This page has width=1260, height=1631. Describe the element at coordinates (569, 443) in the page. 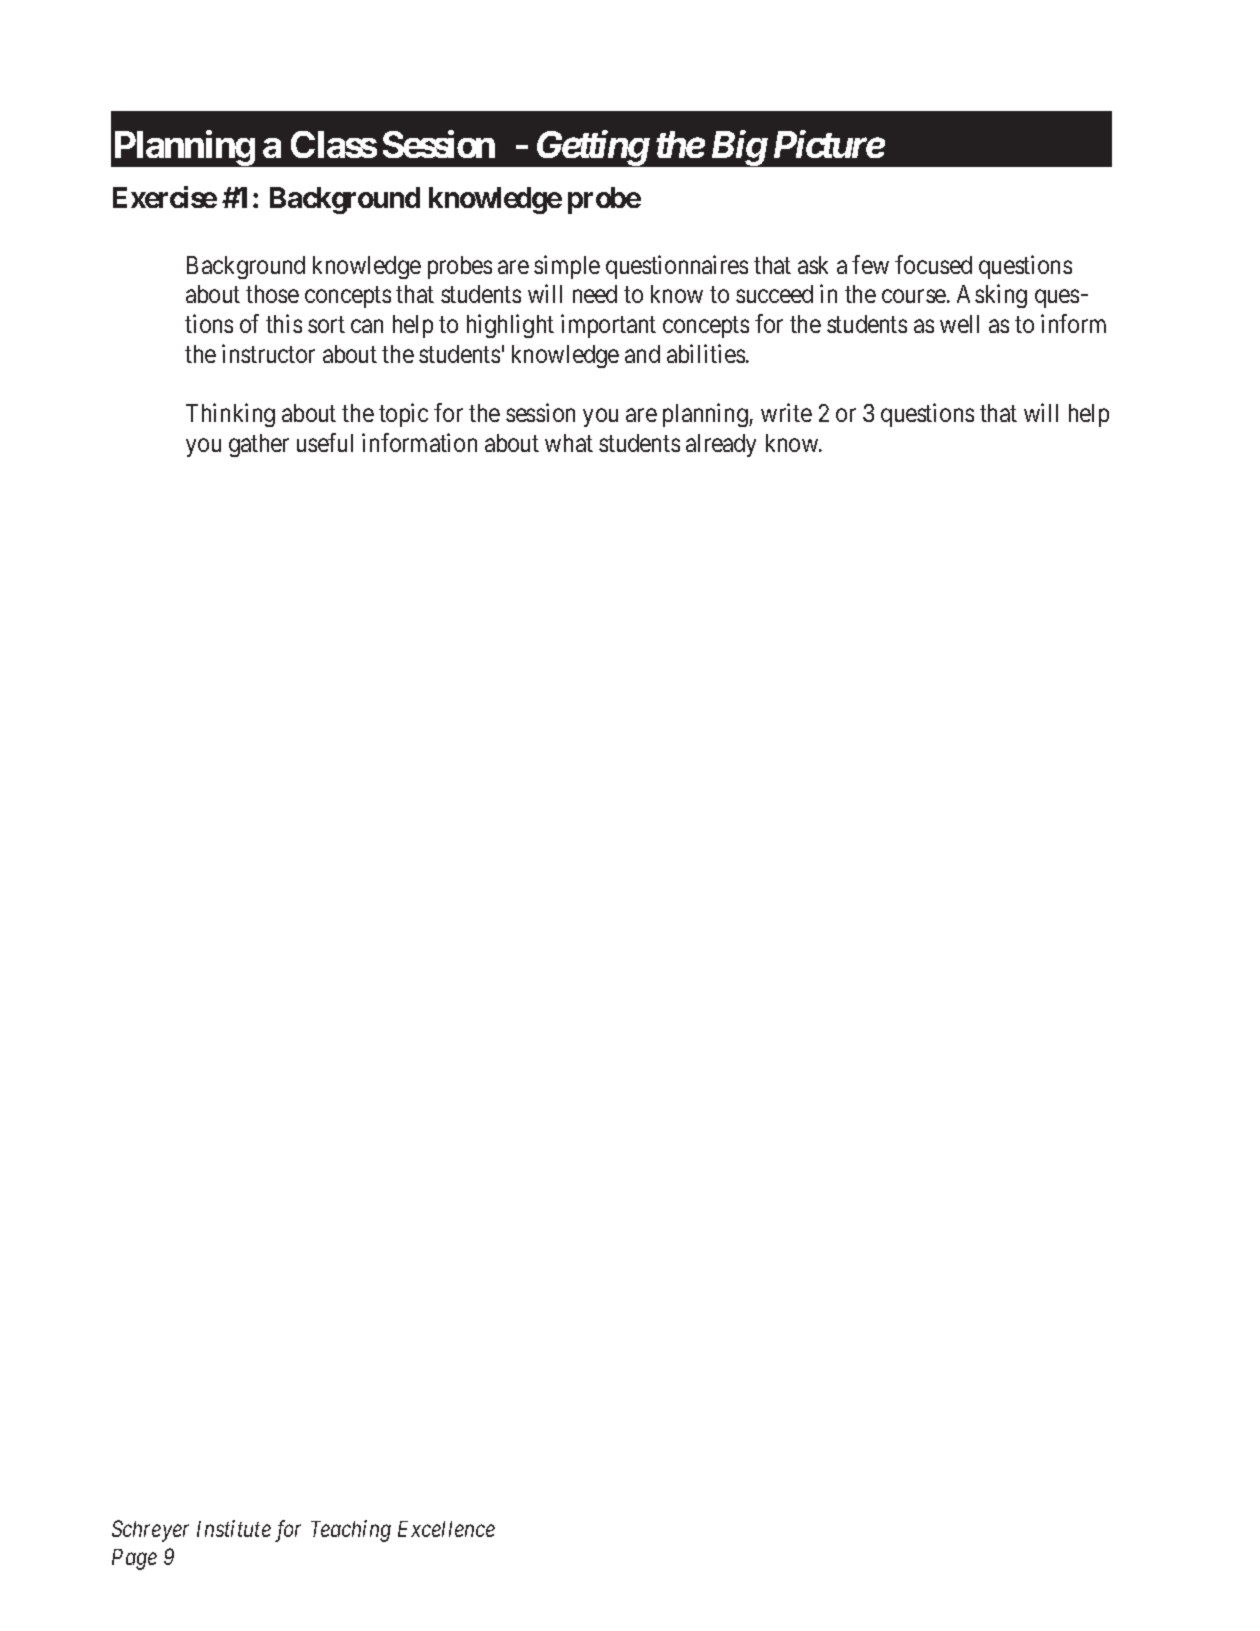

I see `what` at that location.
